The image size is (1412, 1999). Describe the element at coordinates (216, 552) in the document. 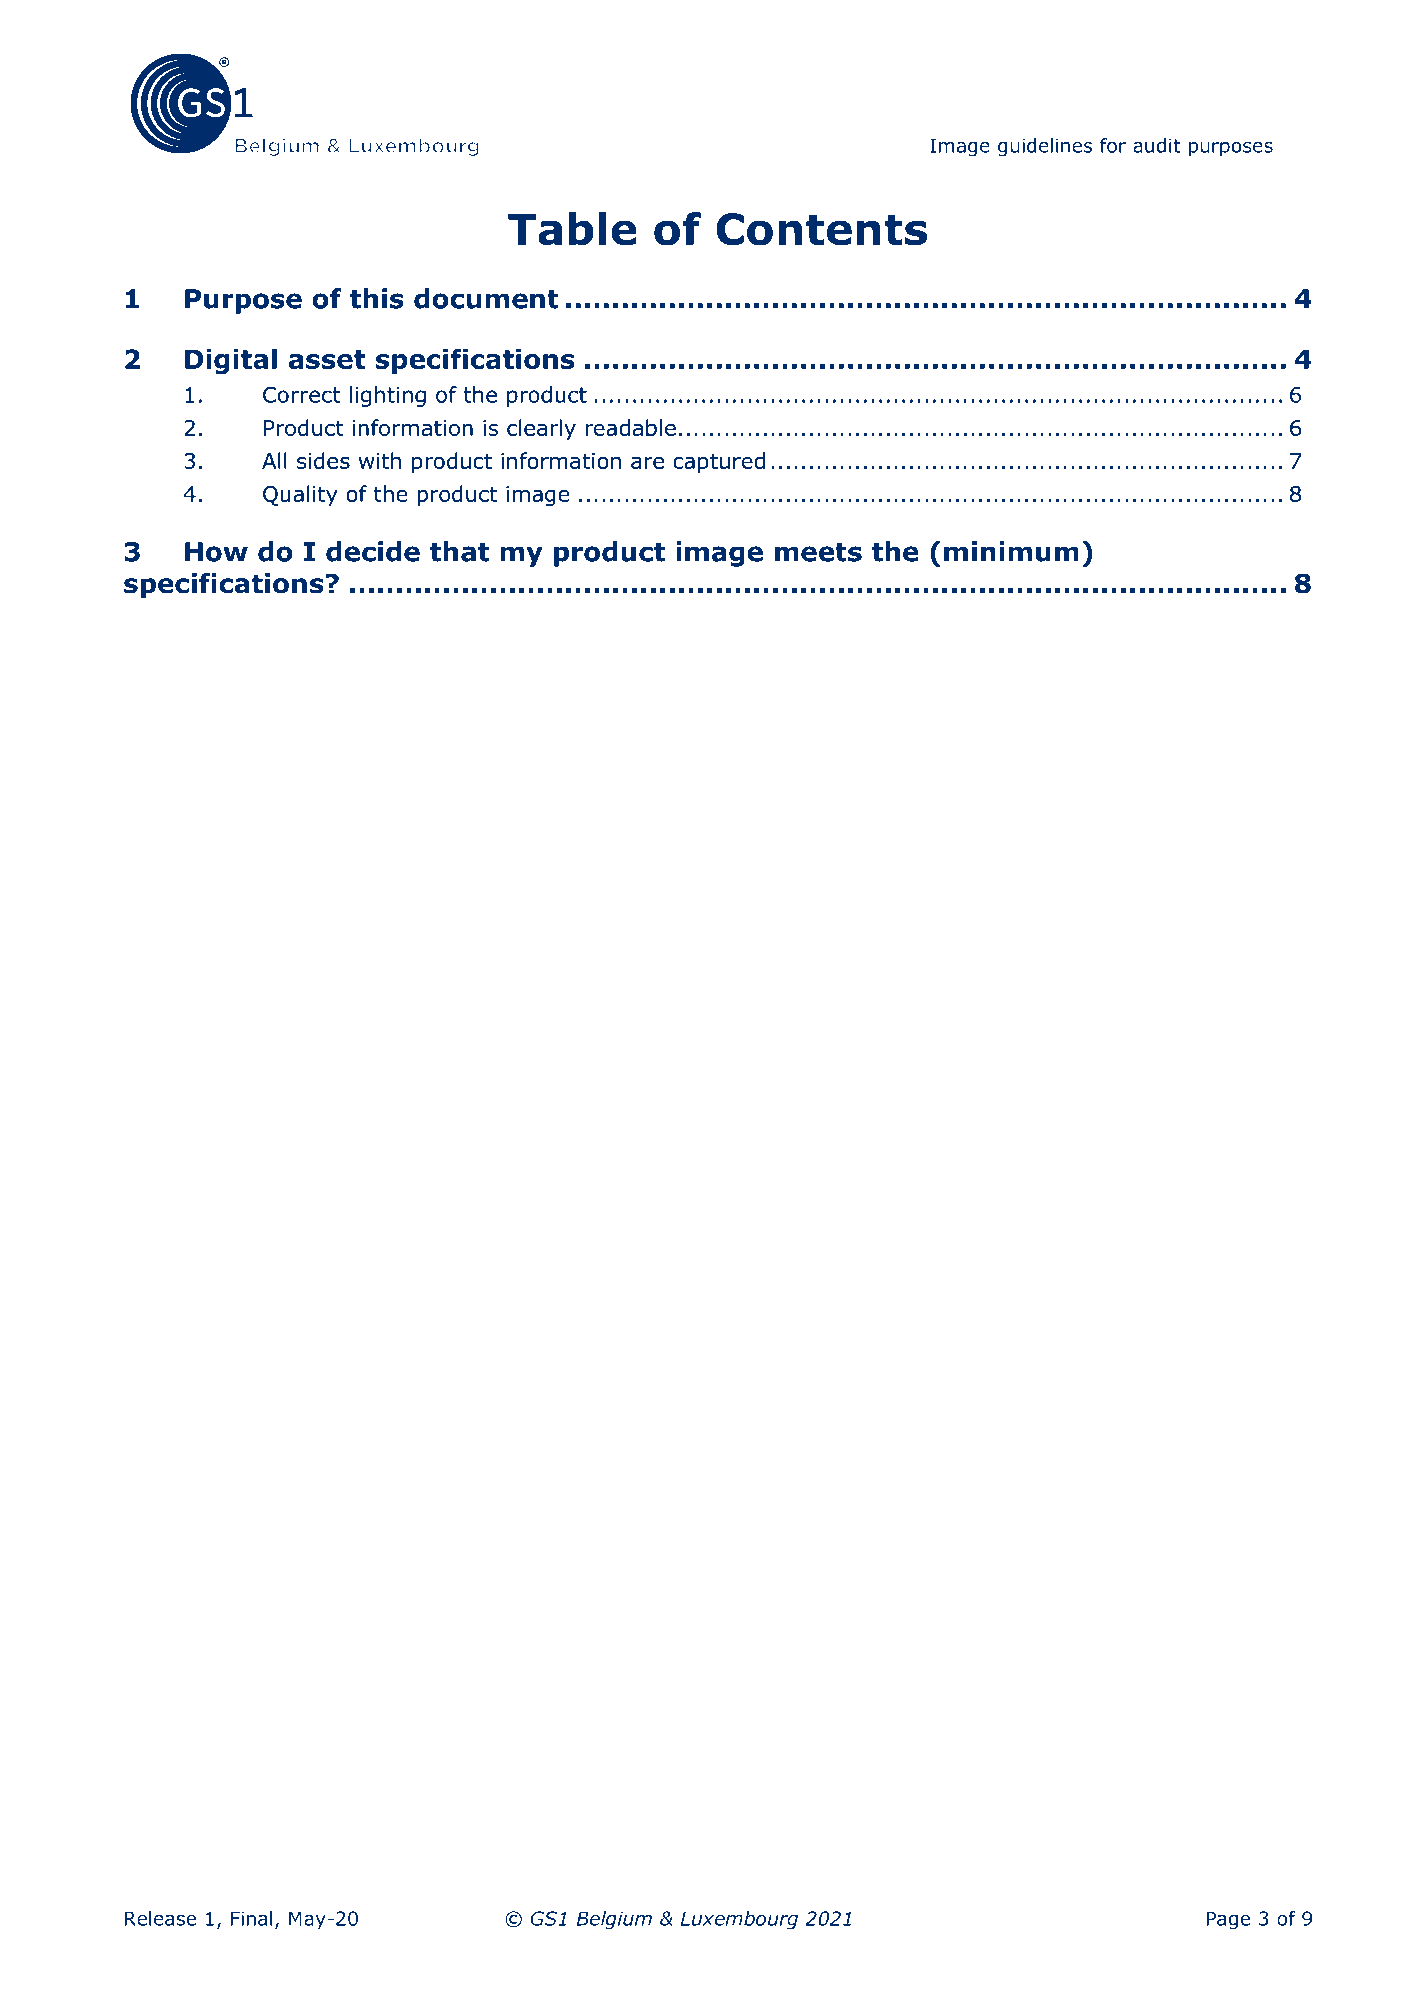

I see `How` at that location.
